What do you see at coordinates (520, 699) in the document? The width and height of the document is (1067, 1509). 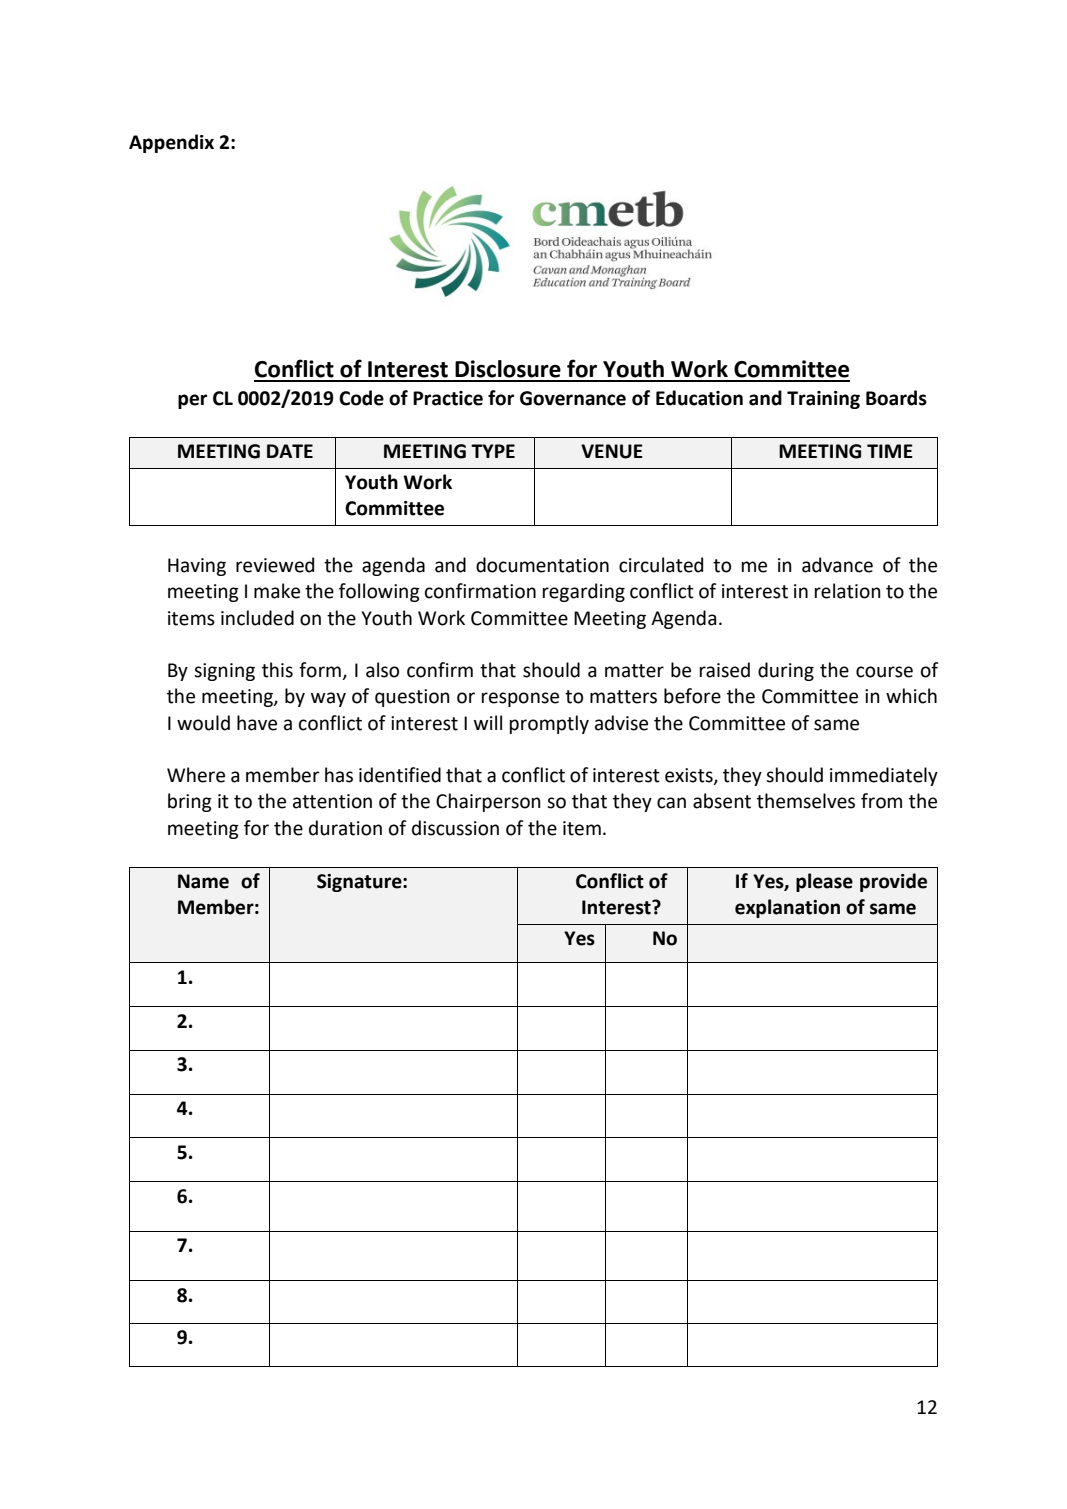 I see `response` at bounding box center [520, 699].
